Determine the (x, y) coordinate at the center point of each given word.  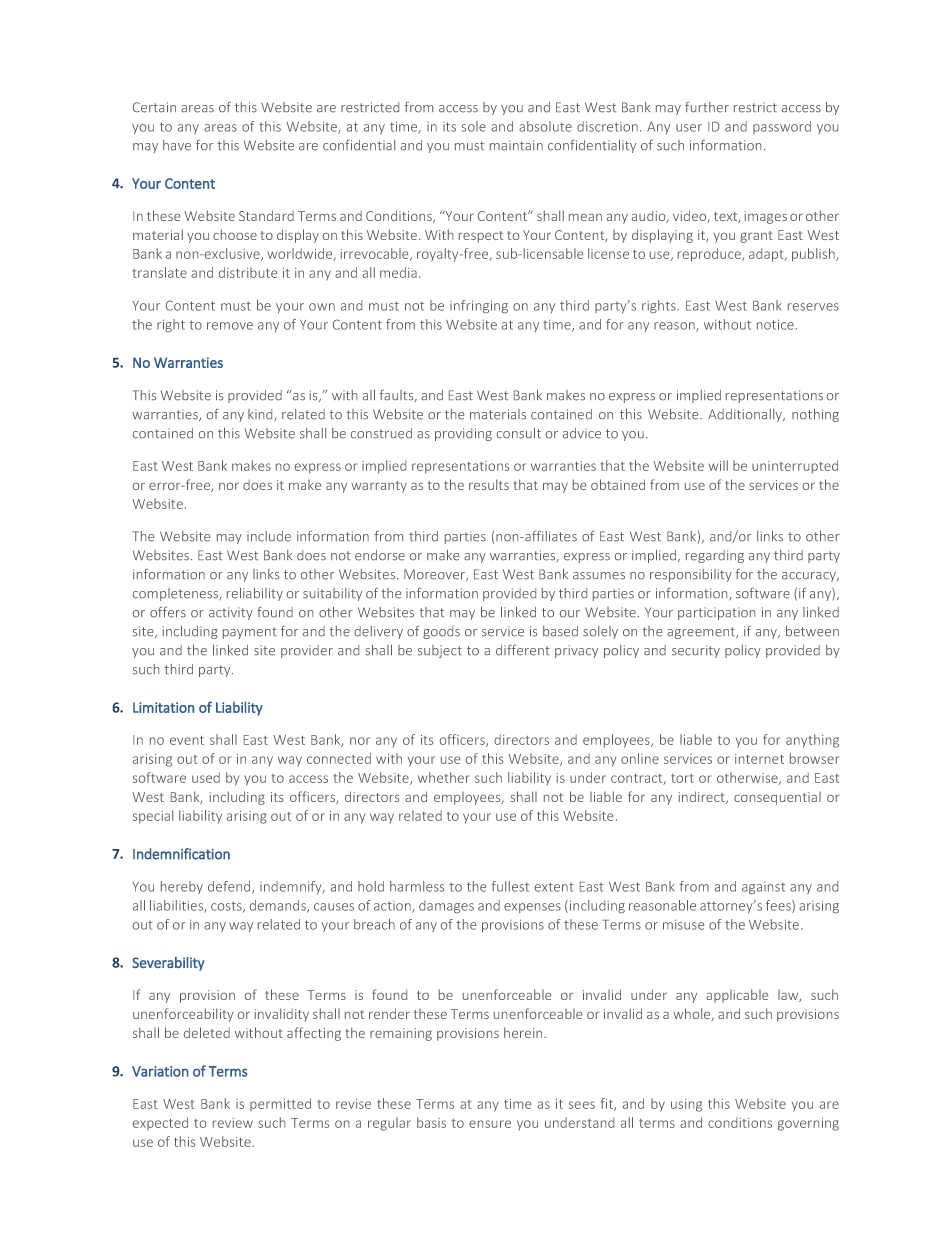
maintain (516, 145)
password (782, 127)
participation (716, 613)
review (233, 1123)
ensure (490, 1124)
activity (231, 613)
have (177, 145)
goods (441, 632)
